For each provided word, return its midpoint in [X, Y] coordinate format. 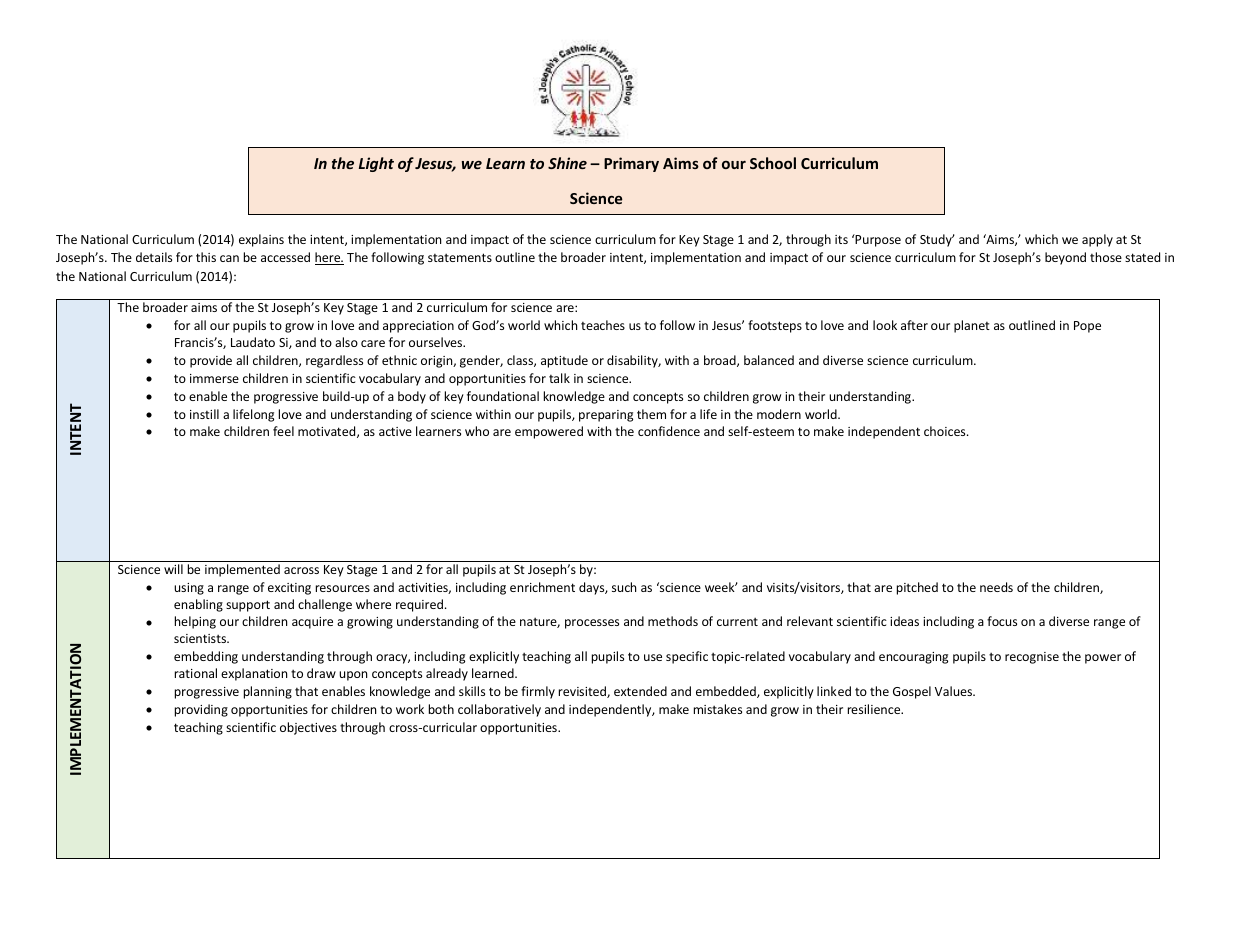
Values [955, 691]
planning [268, 692]
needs [996, 587]
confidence [669, 431]
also [346, 342]
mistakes [718, 709]
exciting [289, 589]
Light [376, 164]
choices [946, 431]
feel [283, 431]
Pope [1087, 327]
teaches [603, 325]
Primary [631, 164]
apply [1097, 240]
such [624, 587]
